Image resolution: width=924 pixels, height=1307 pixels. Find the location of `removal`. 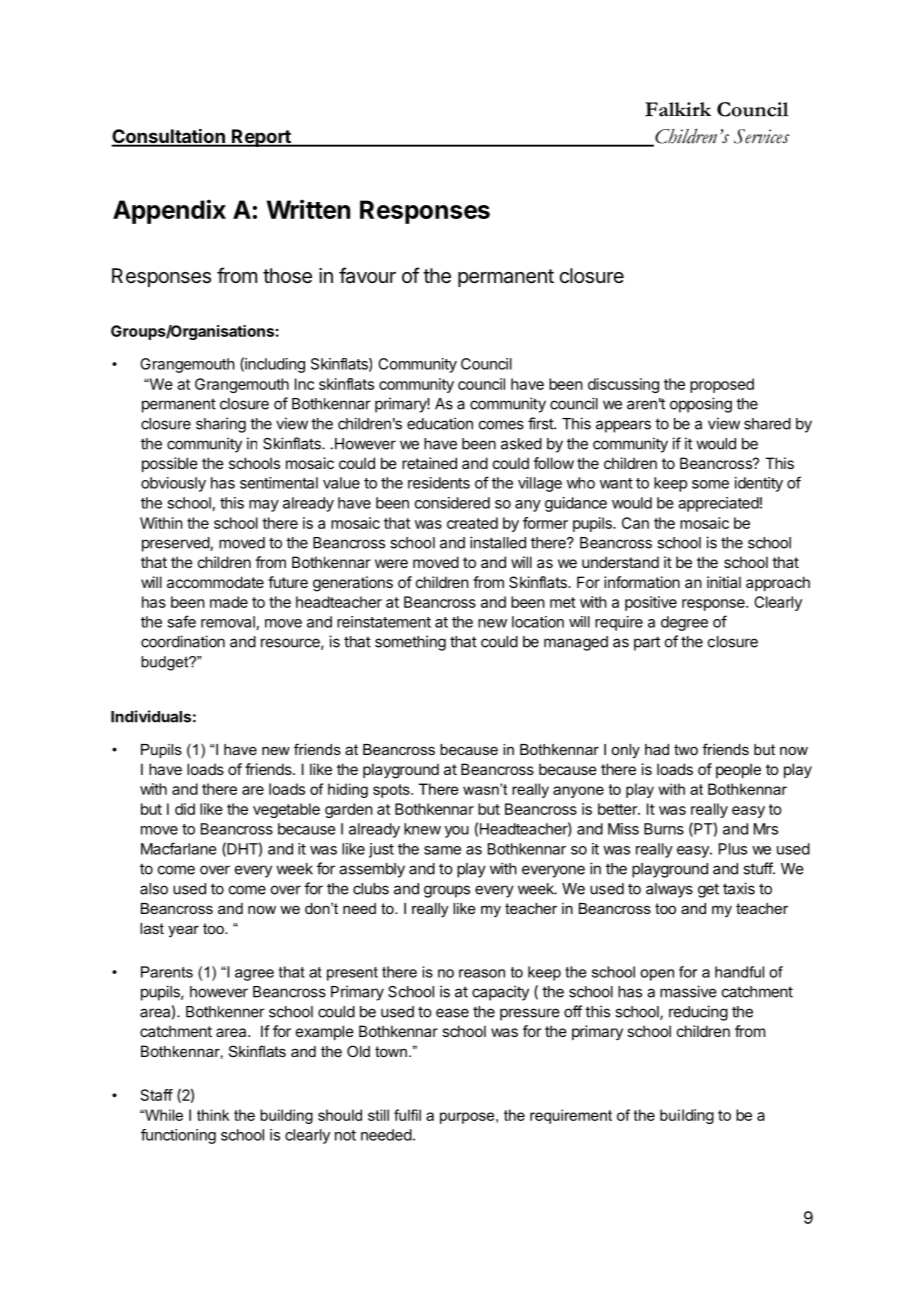

removal is located at coordinates (228, 622).
